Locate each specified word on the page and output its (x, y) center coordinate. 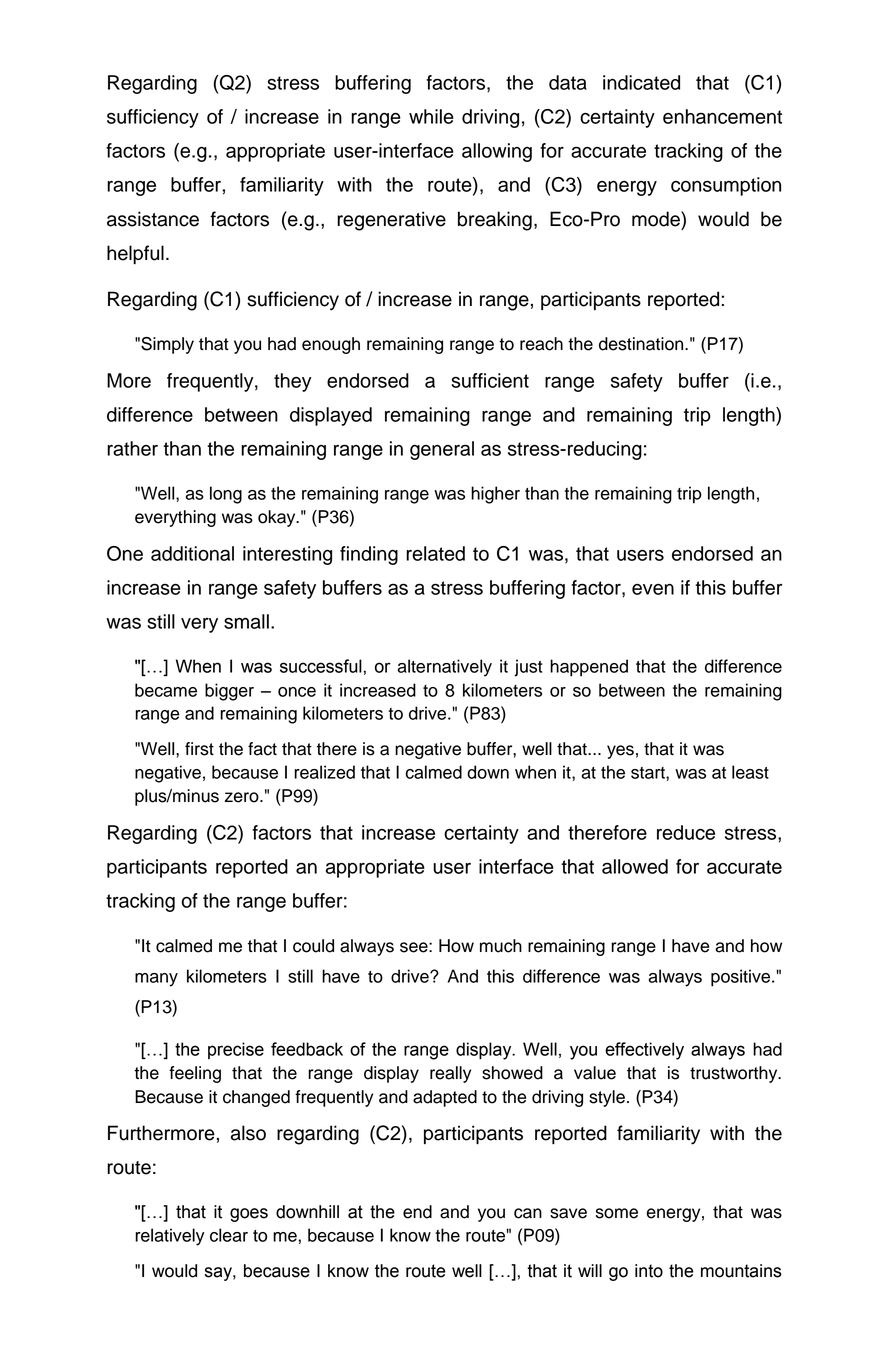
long (226, 495)
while (431, 116)
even (653, 589)
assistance (153, 219)
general (442, 450)
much (501, 946)
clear (229, 1235)
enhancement (722, 116)
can (528, 1213)
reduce (686, 832)
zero (243, 797)
